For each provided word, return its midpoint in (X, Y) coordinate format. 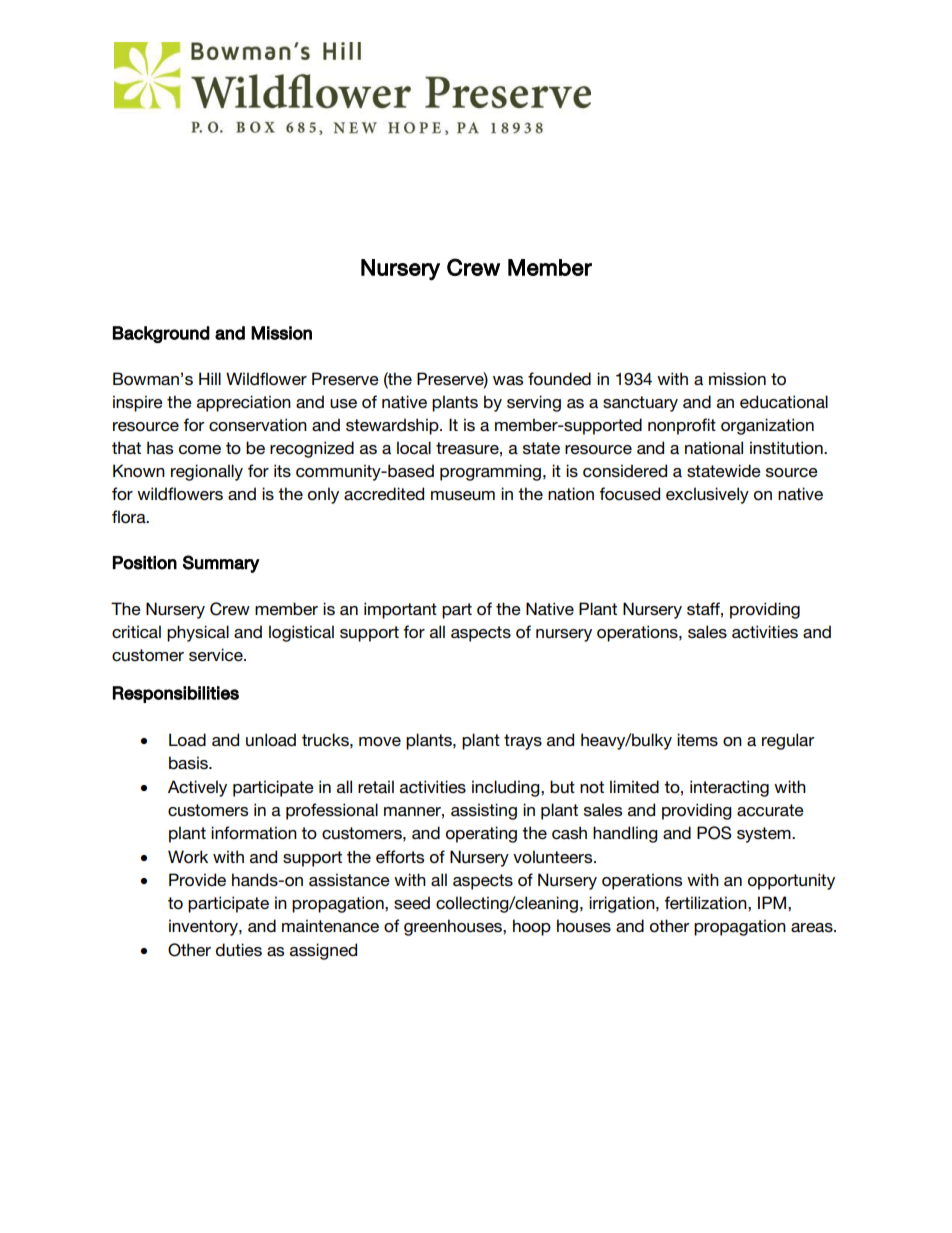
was (508, 381)
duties (239, 950)
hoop (532, 927)
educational (784, 402)
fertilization (706, 903)
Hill (210, 378)
